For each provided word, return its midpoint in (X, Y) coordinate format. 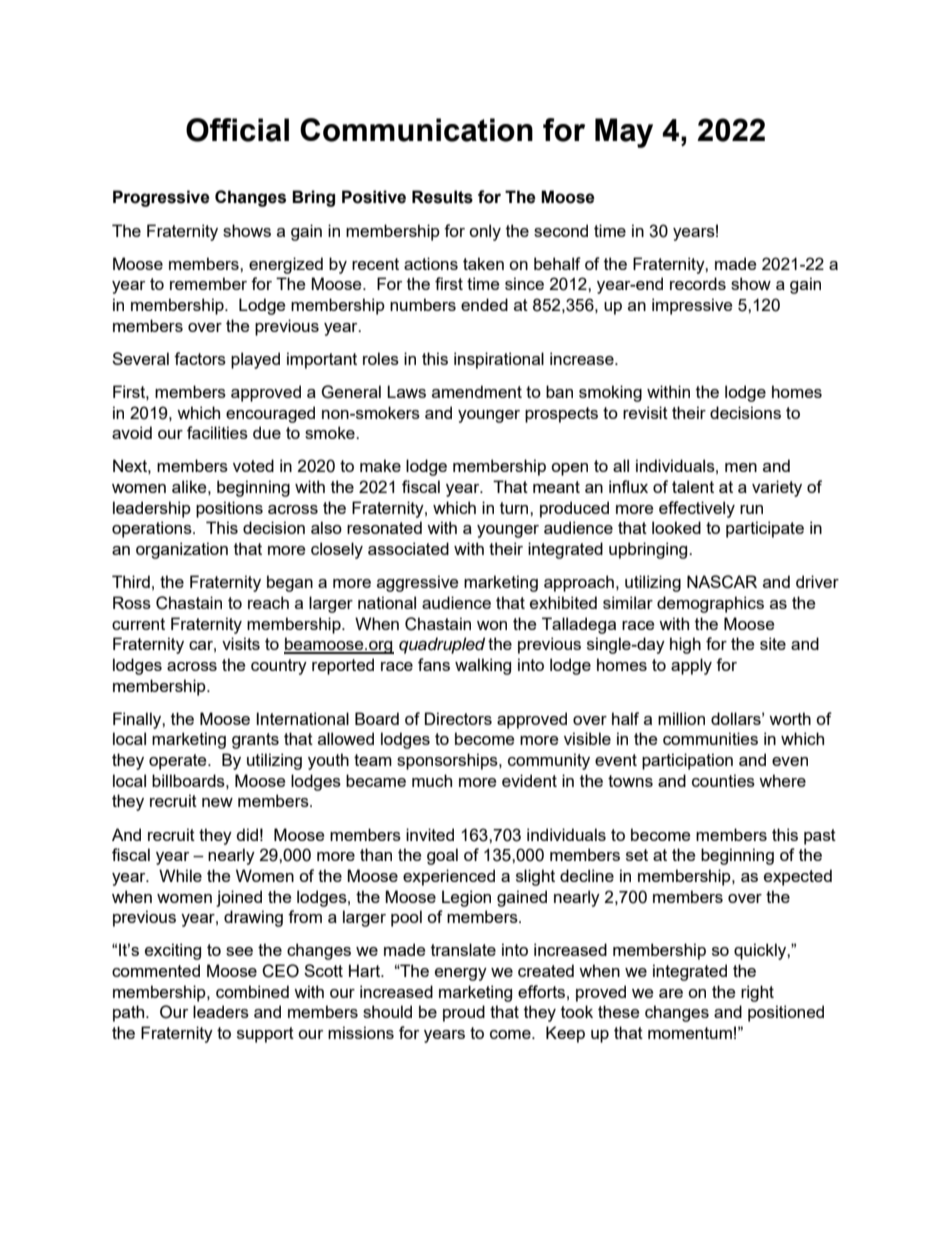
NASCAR (722, 582)
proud (464, 1013)
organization (182, 550)
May (624, 133)
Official (237, 130)
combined (252, 991)
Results (442, 197)
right (757, 993)
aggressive (417, 583)
